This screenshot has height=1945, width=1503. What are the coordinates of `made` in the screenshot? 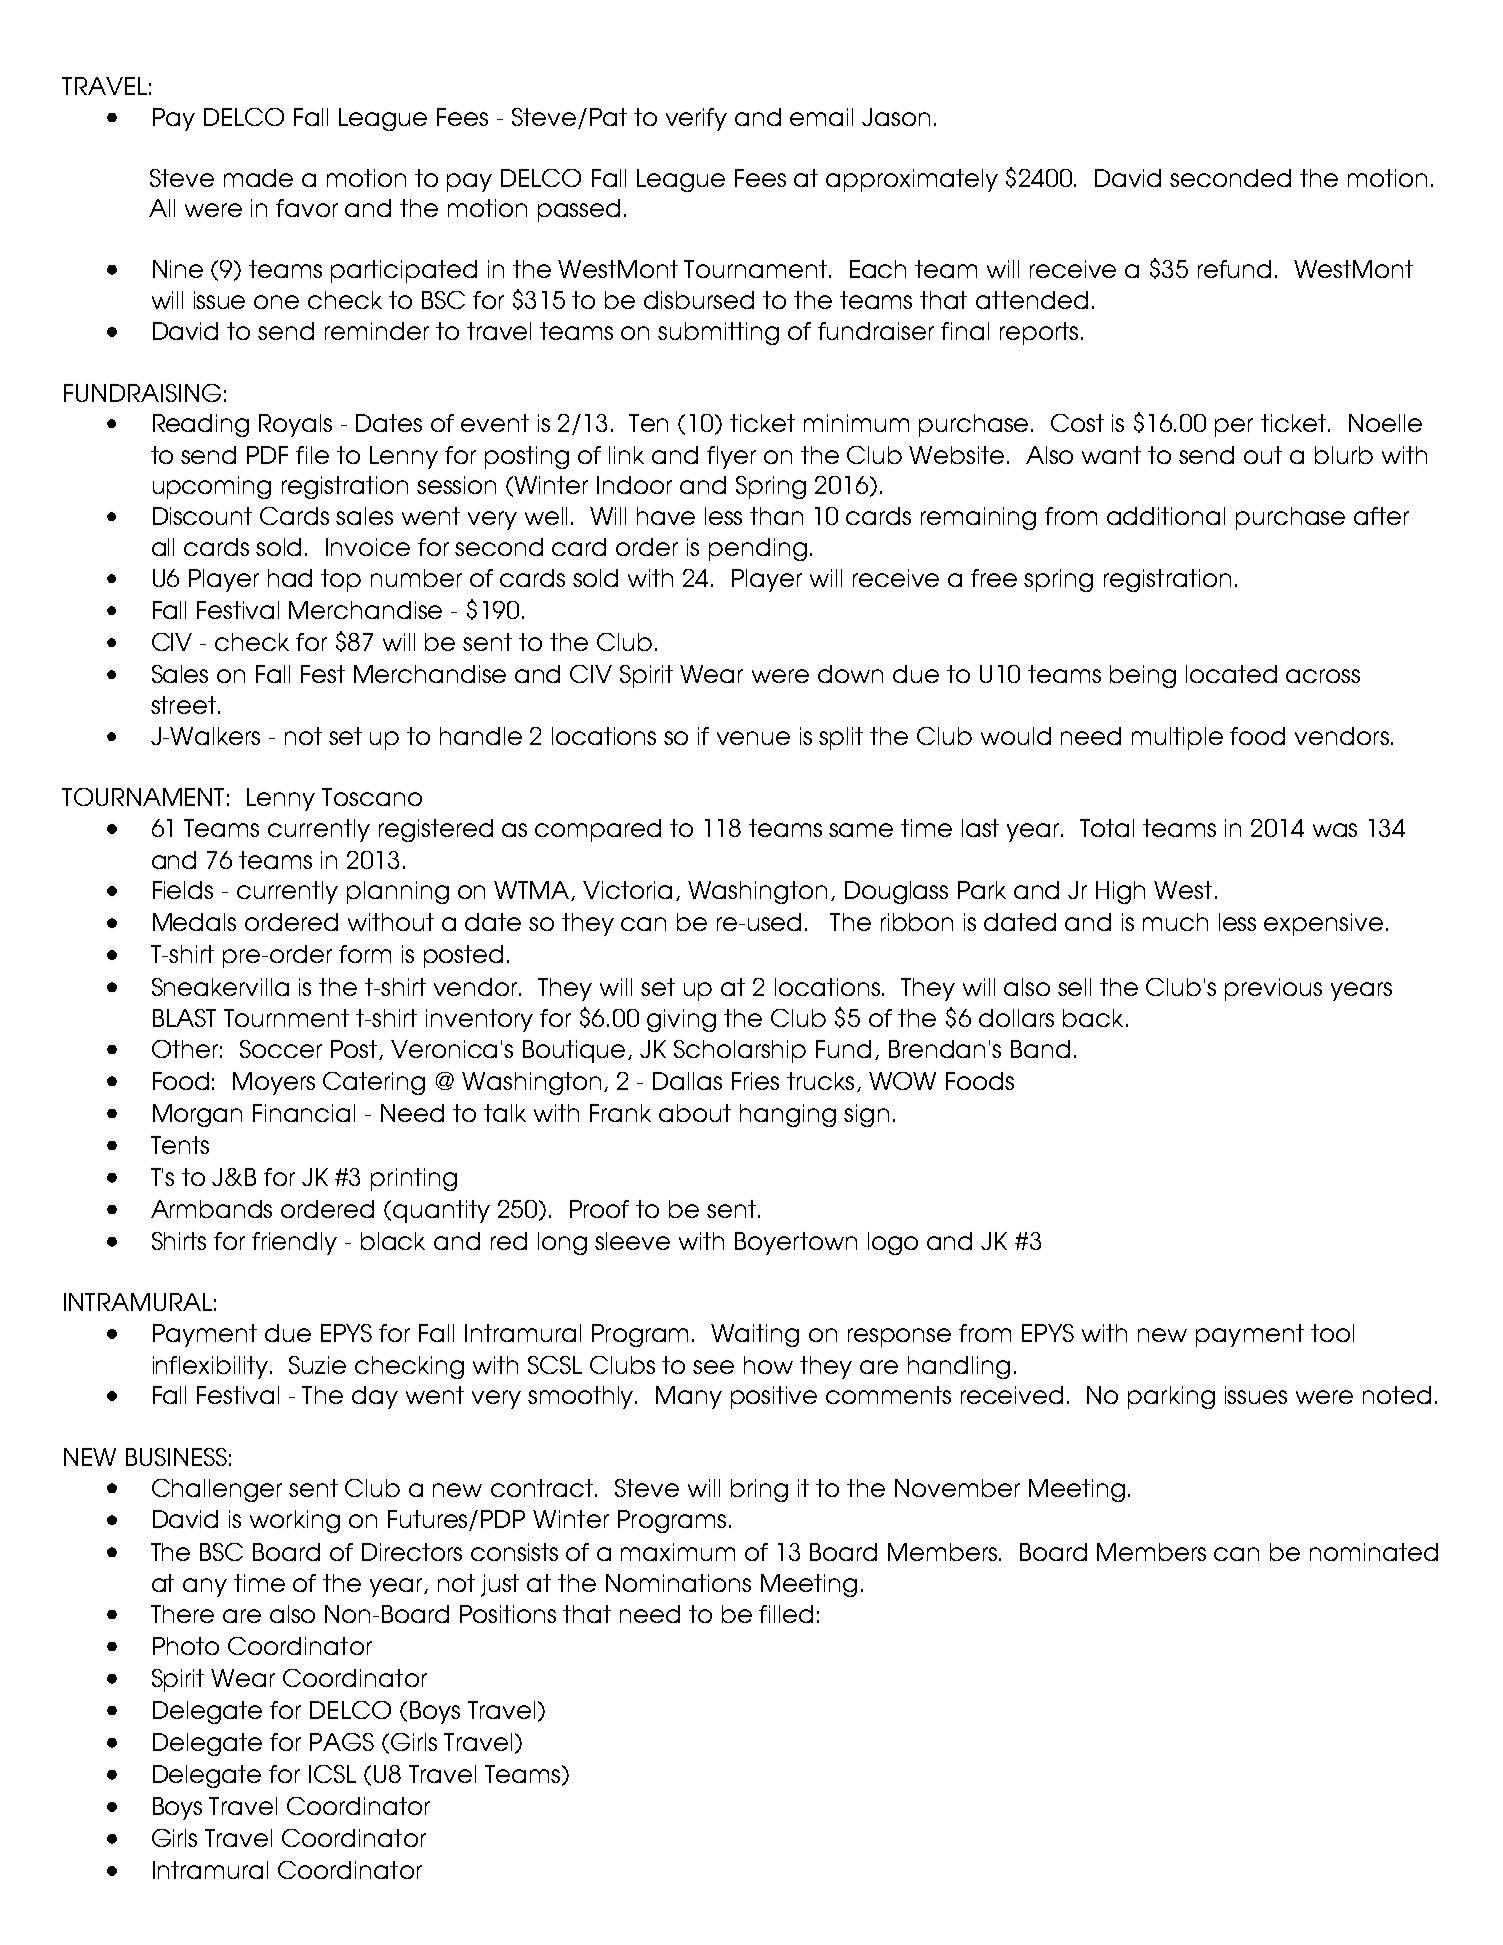 It's located at (258, 178).
